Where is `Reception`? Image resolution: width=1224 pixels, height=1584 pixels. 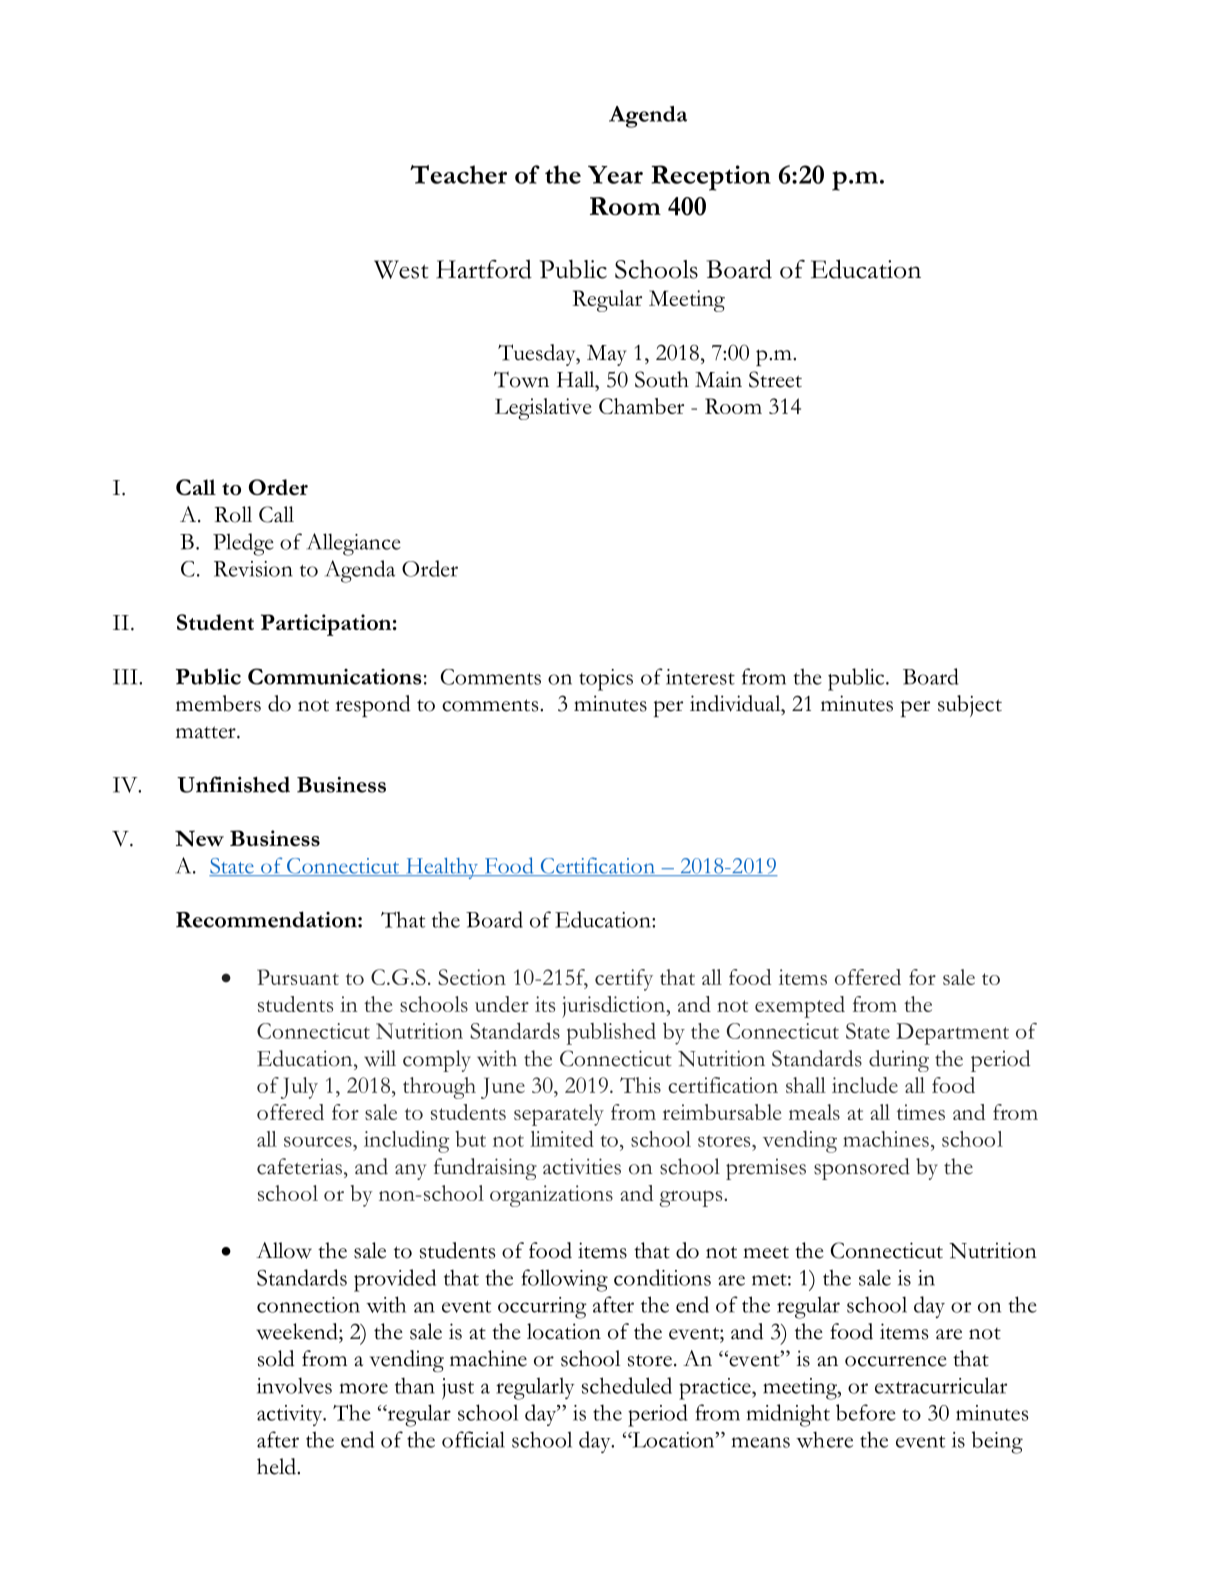 Reception is located at coordinates (711, 178).
